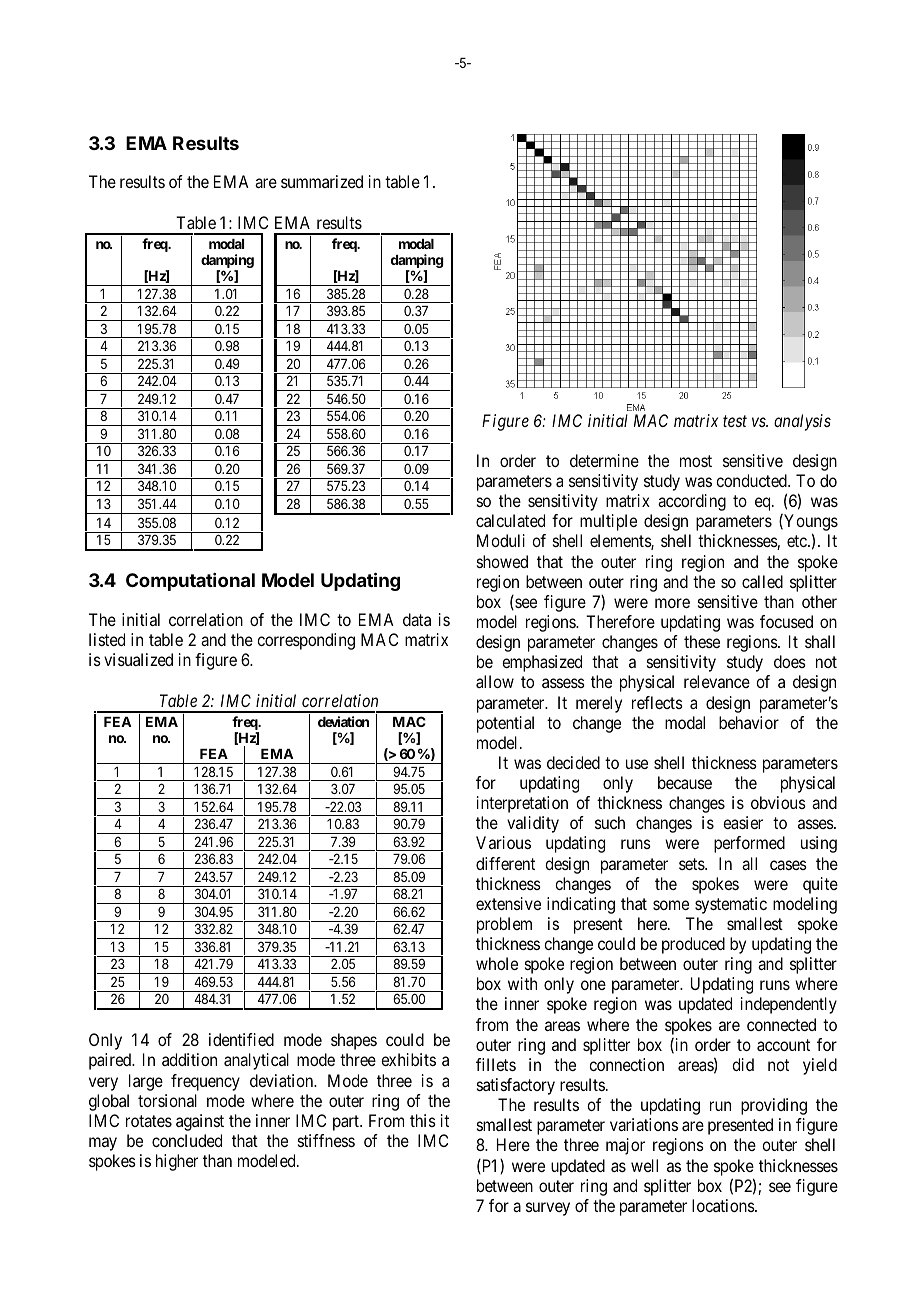  What do you see at coordinates (417, 619) in the screenshot?
I see `data` at bounding box center [417, 619].
